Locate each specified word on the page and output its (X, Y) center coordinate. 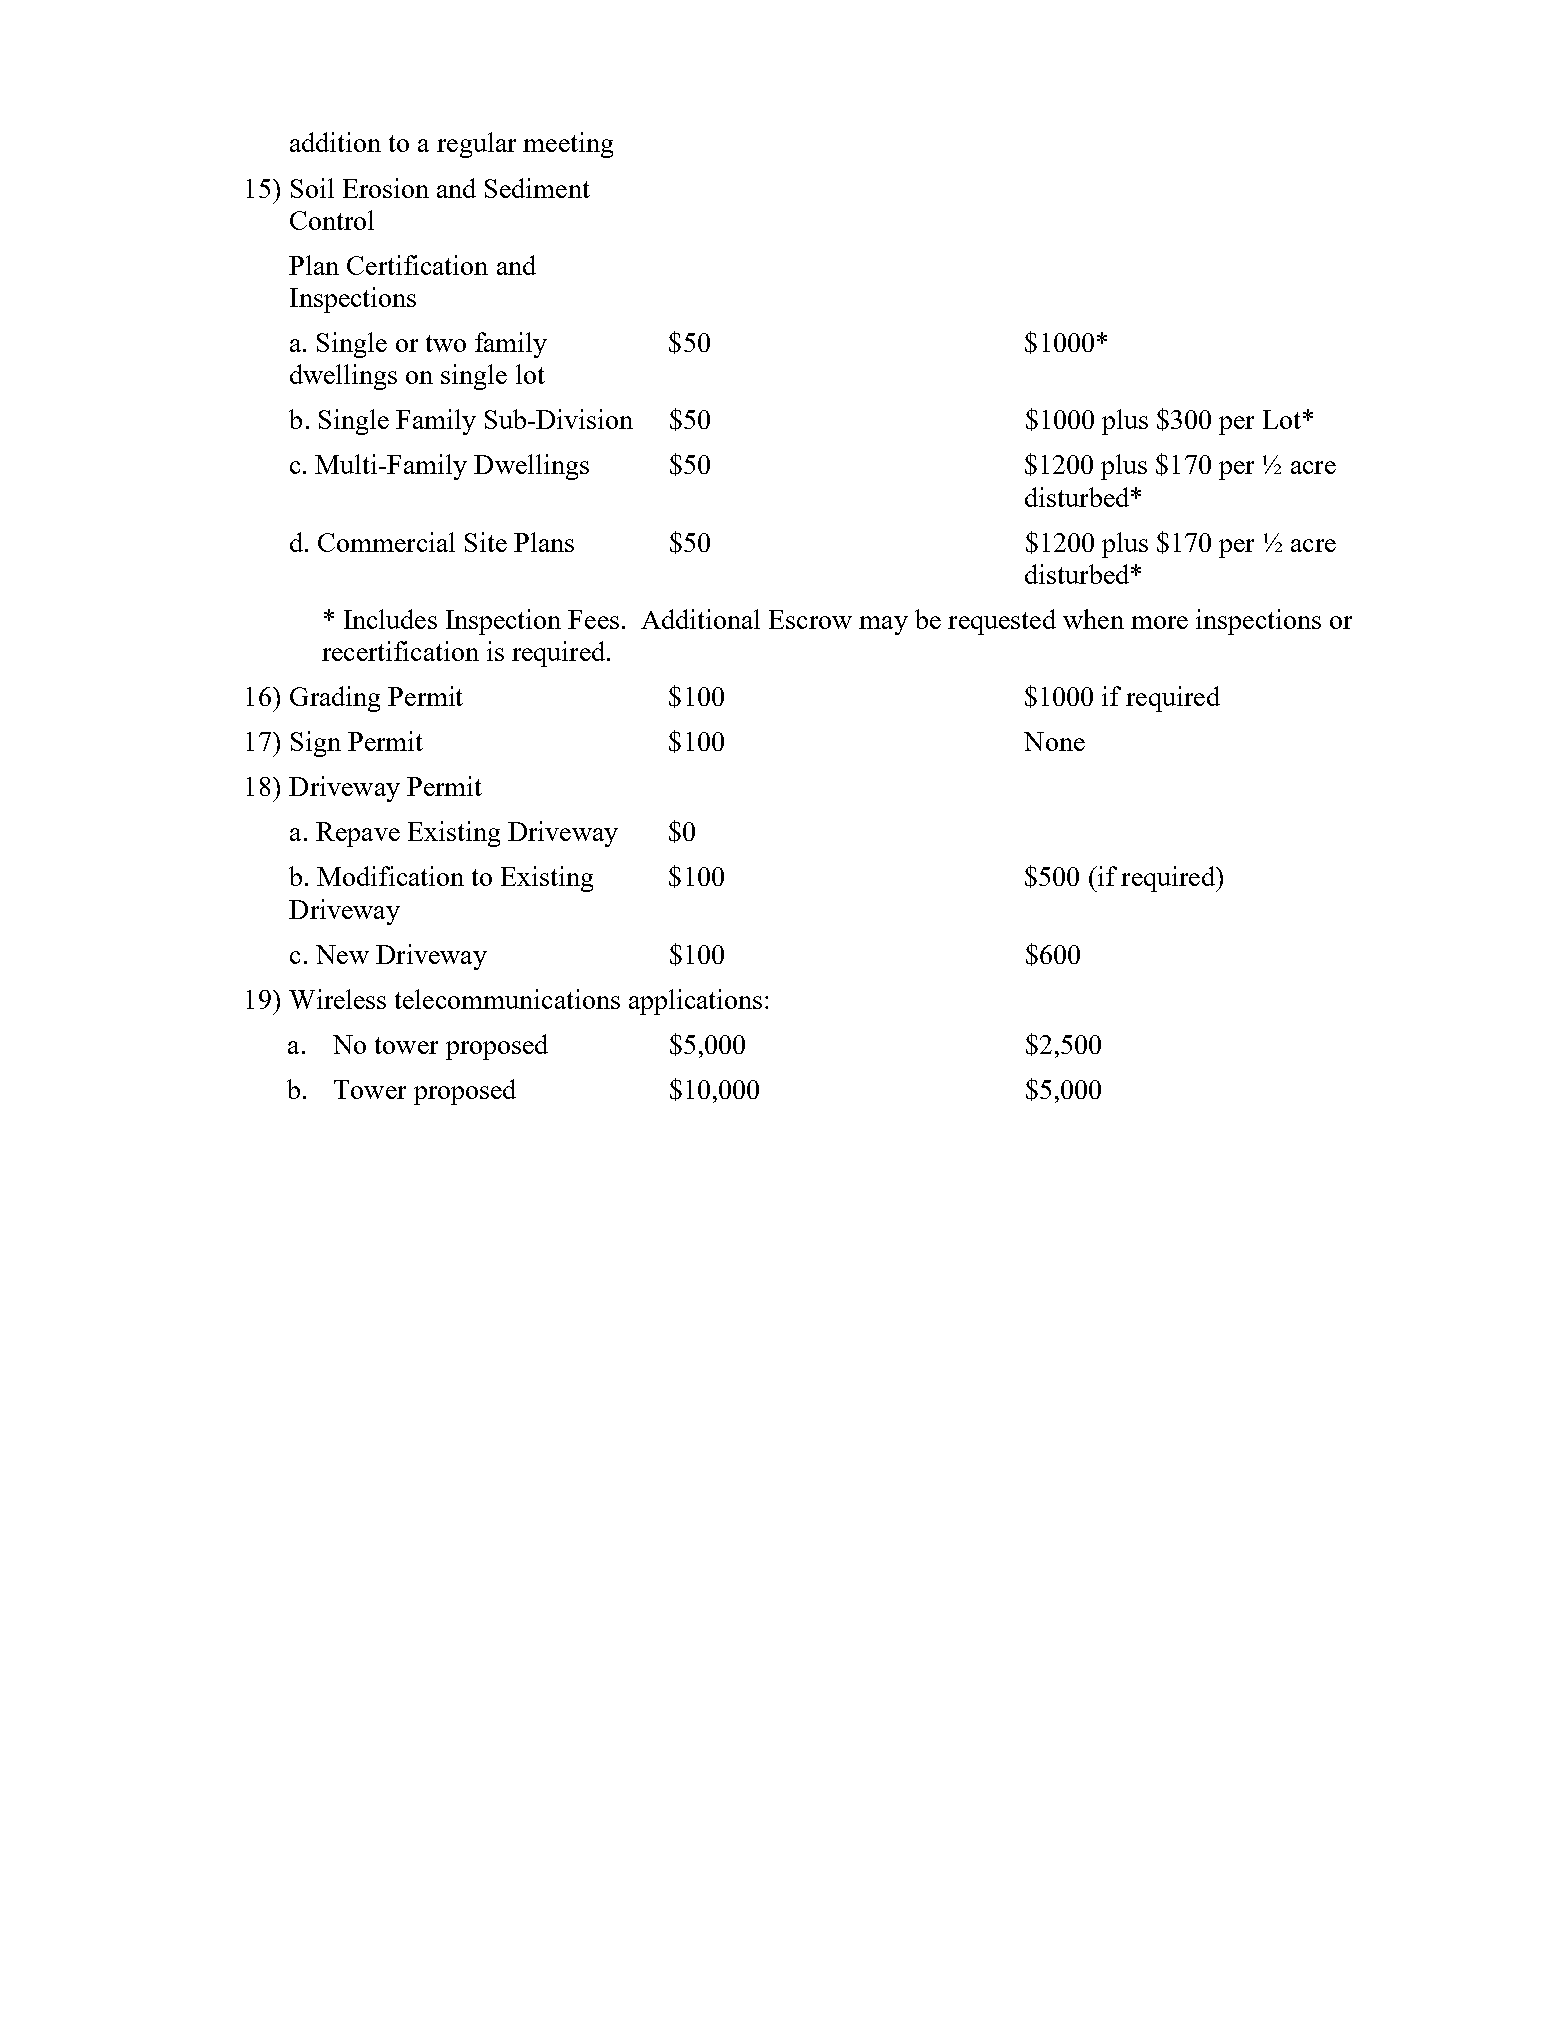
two (446, 343)
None (1054, 741)
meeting (568, 145)
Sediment (537, 188)
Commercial (386, 542)
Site (486, 542)
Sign (316, 744)
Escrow (810, 619)
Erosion (386, 188)
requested (1002, 622)
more (1159, 622)
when (1093, 619)
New (342, 954)
